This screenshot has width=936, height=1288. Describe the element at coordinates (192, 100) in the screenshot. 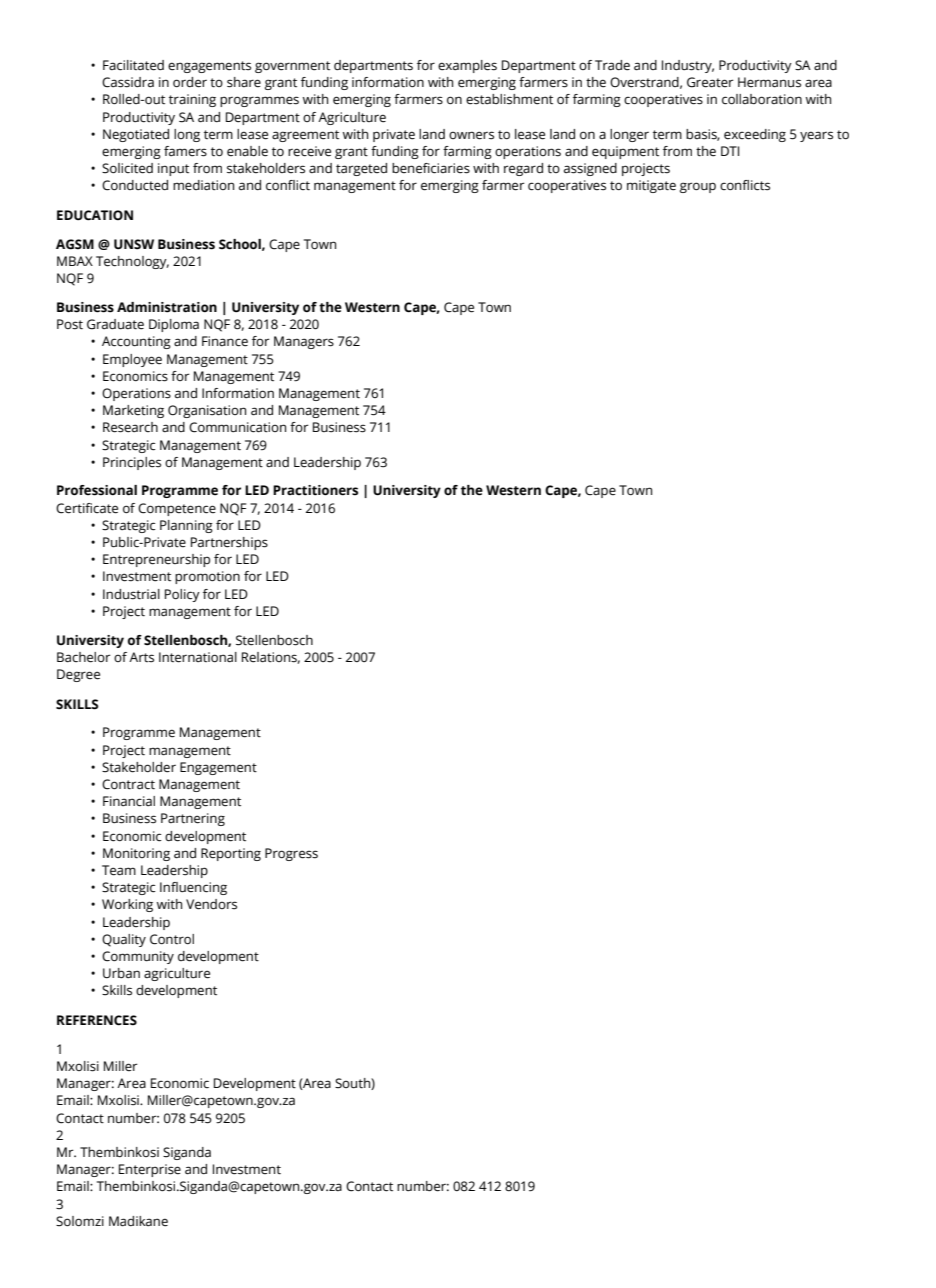

I see `training` at that location.
